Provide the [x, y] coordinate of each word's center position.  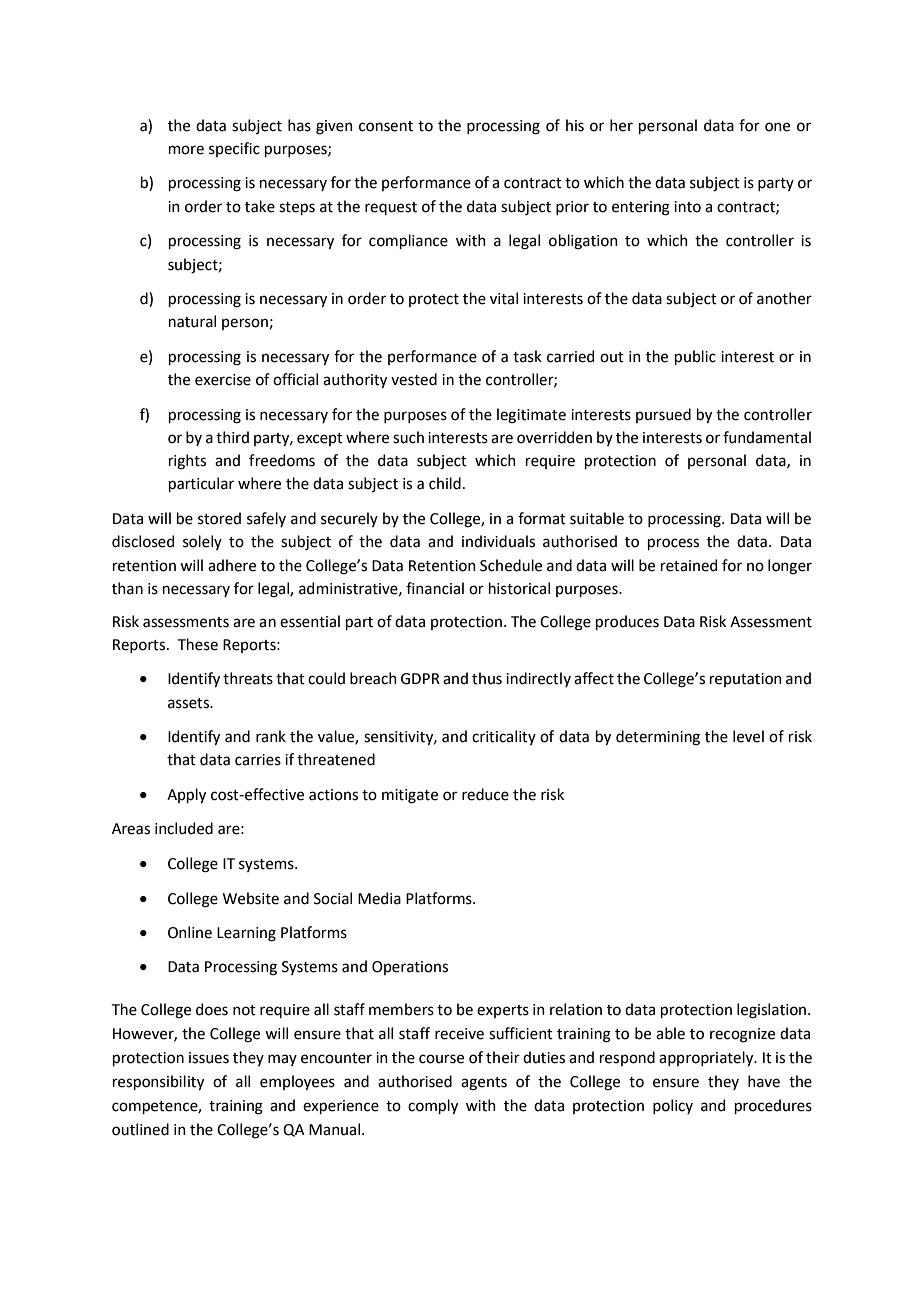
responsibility [158, 1082]
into [687, 207]
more [186, 150]
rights [187, 462]
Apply [186, 795]
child [445, 483]
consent [386, 126]
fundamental [767, 437]
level [748, 736]
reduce [485, 794]
